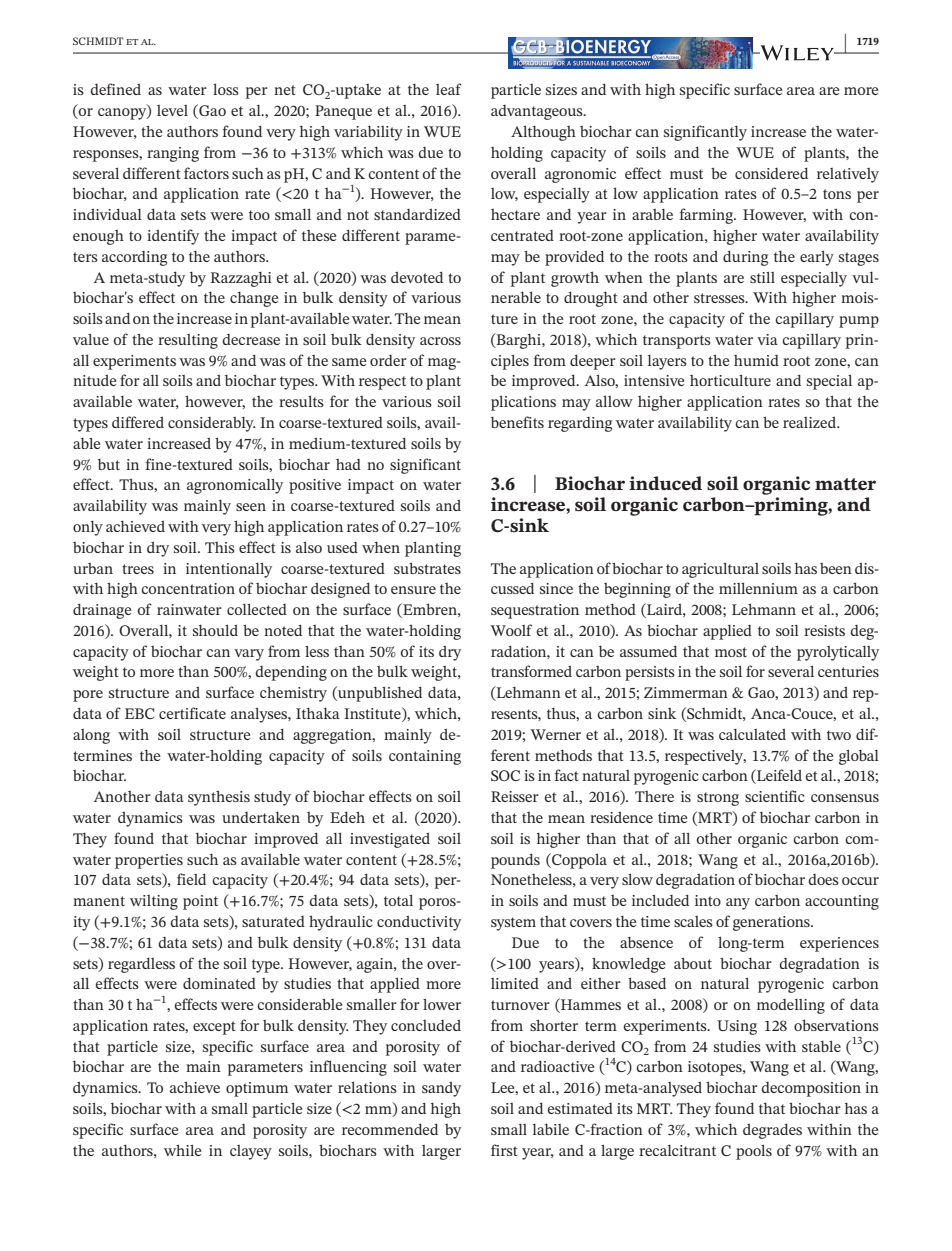 The image size is (952, 1251). I want to click on first, so click(504, 1150).
